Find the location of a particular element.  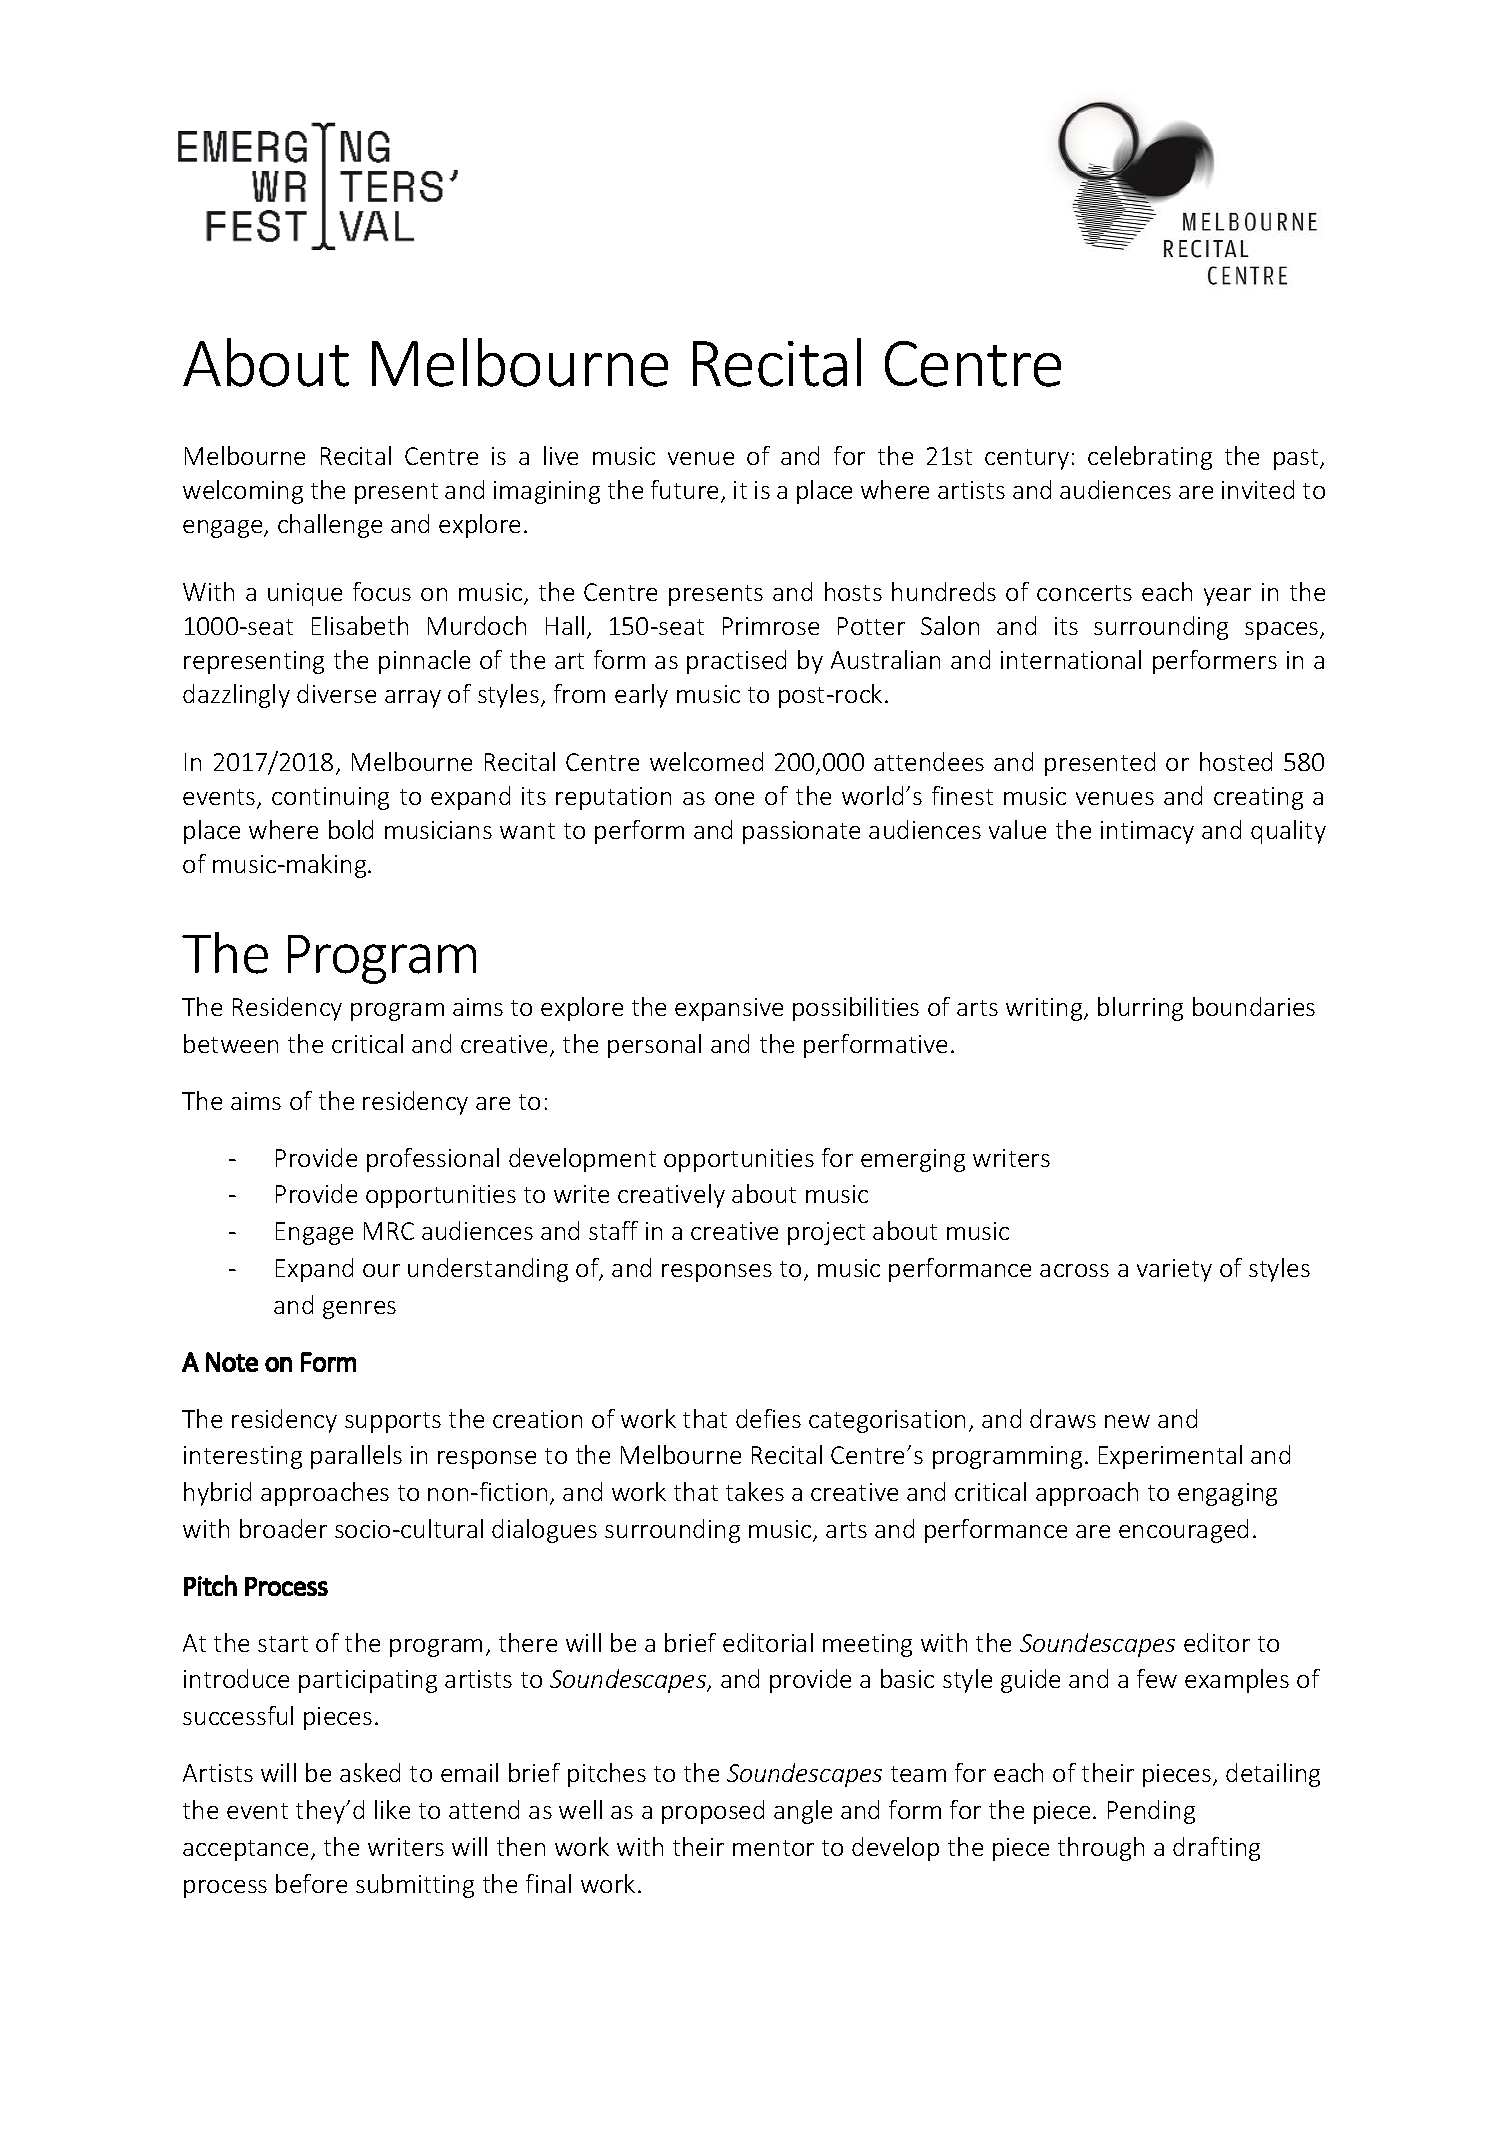

intimacy is located at coordinates (1147, 832).
